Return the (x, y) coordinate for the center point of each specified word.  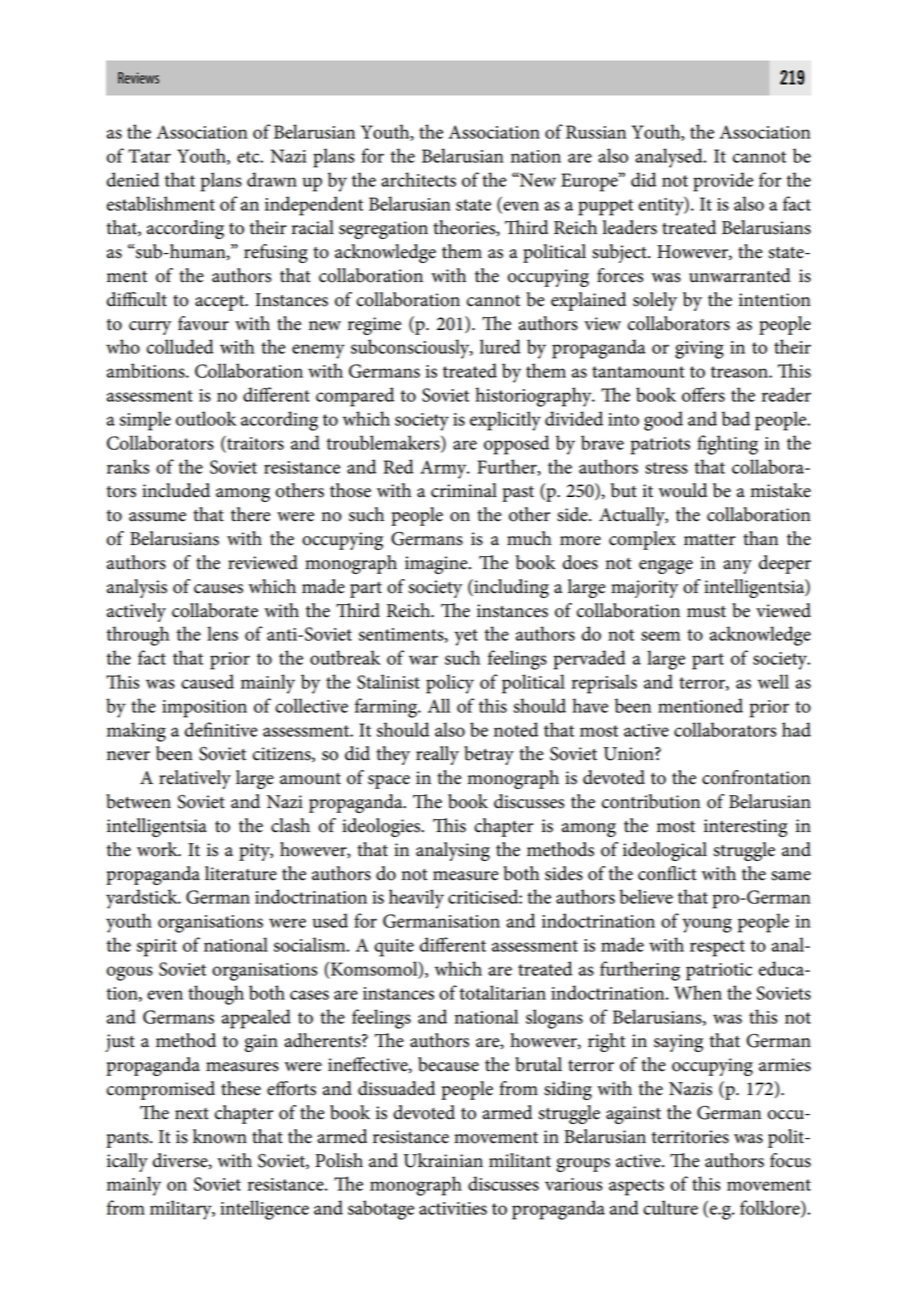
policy (450, 684)
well (773, 681)
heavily (416, 899)
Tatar (149, 156)
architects (418, 179)
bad (736, 418)
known (220, 1136)
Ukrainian (443, 1160)
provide (723, 182)
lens (222, 633)
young (707, 925)
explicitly (505, 421)
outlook (206, 418)
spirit (157, 948)
